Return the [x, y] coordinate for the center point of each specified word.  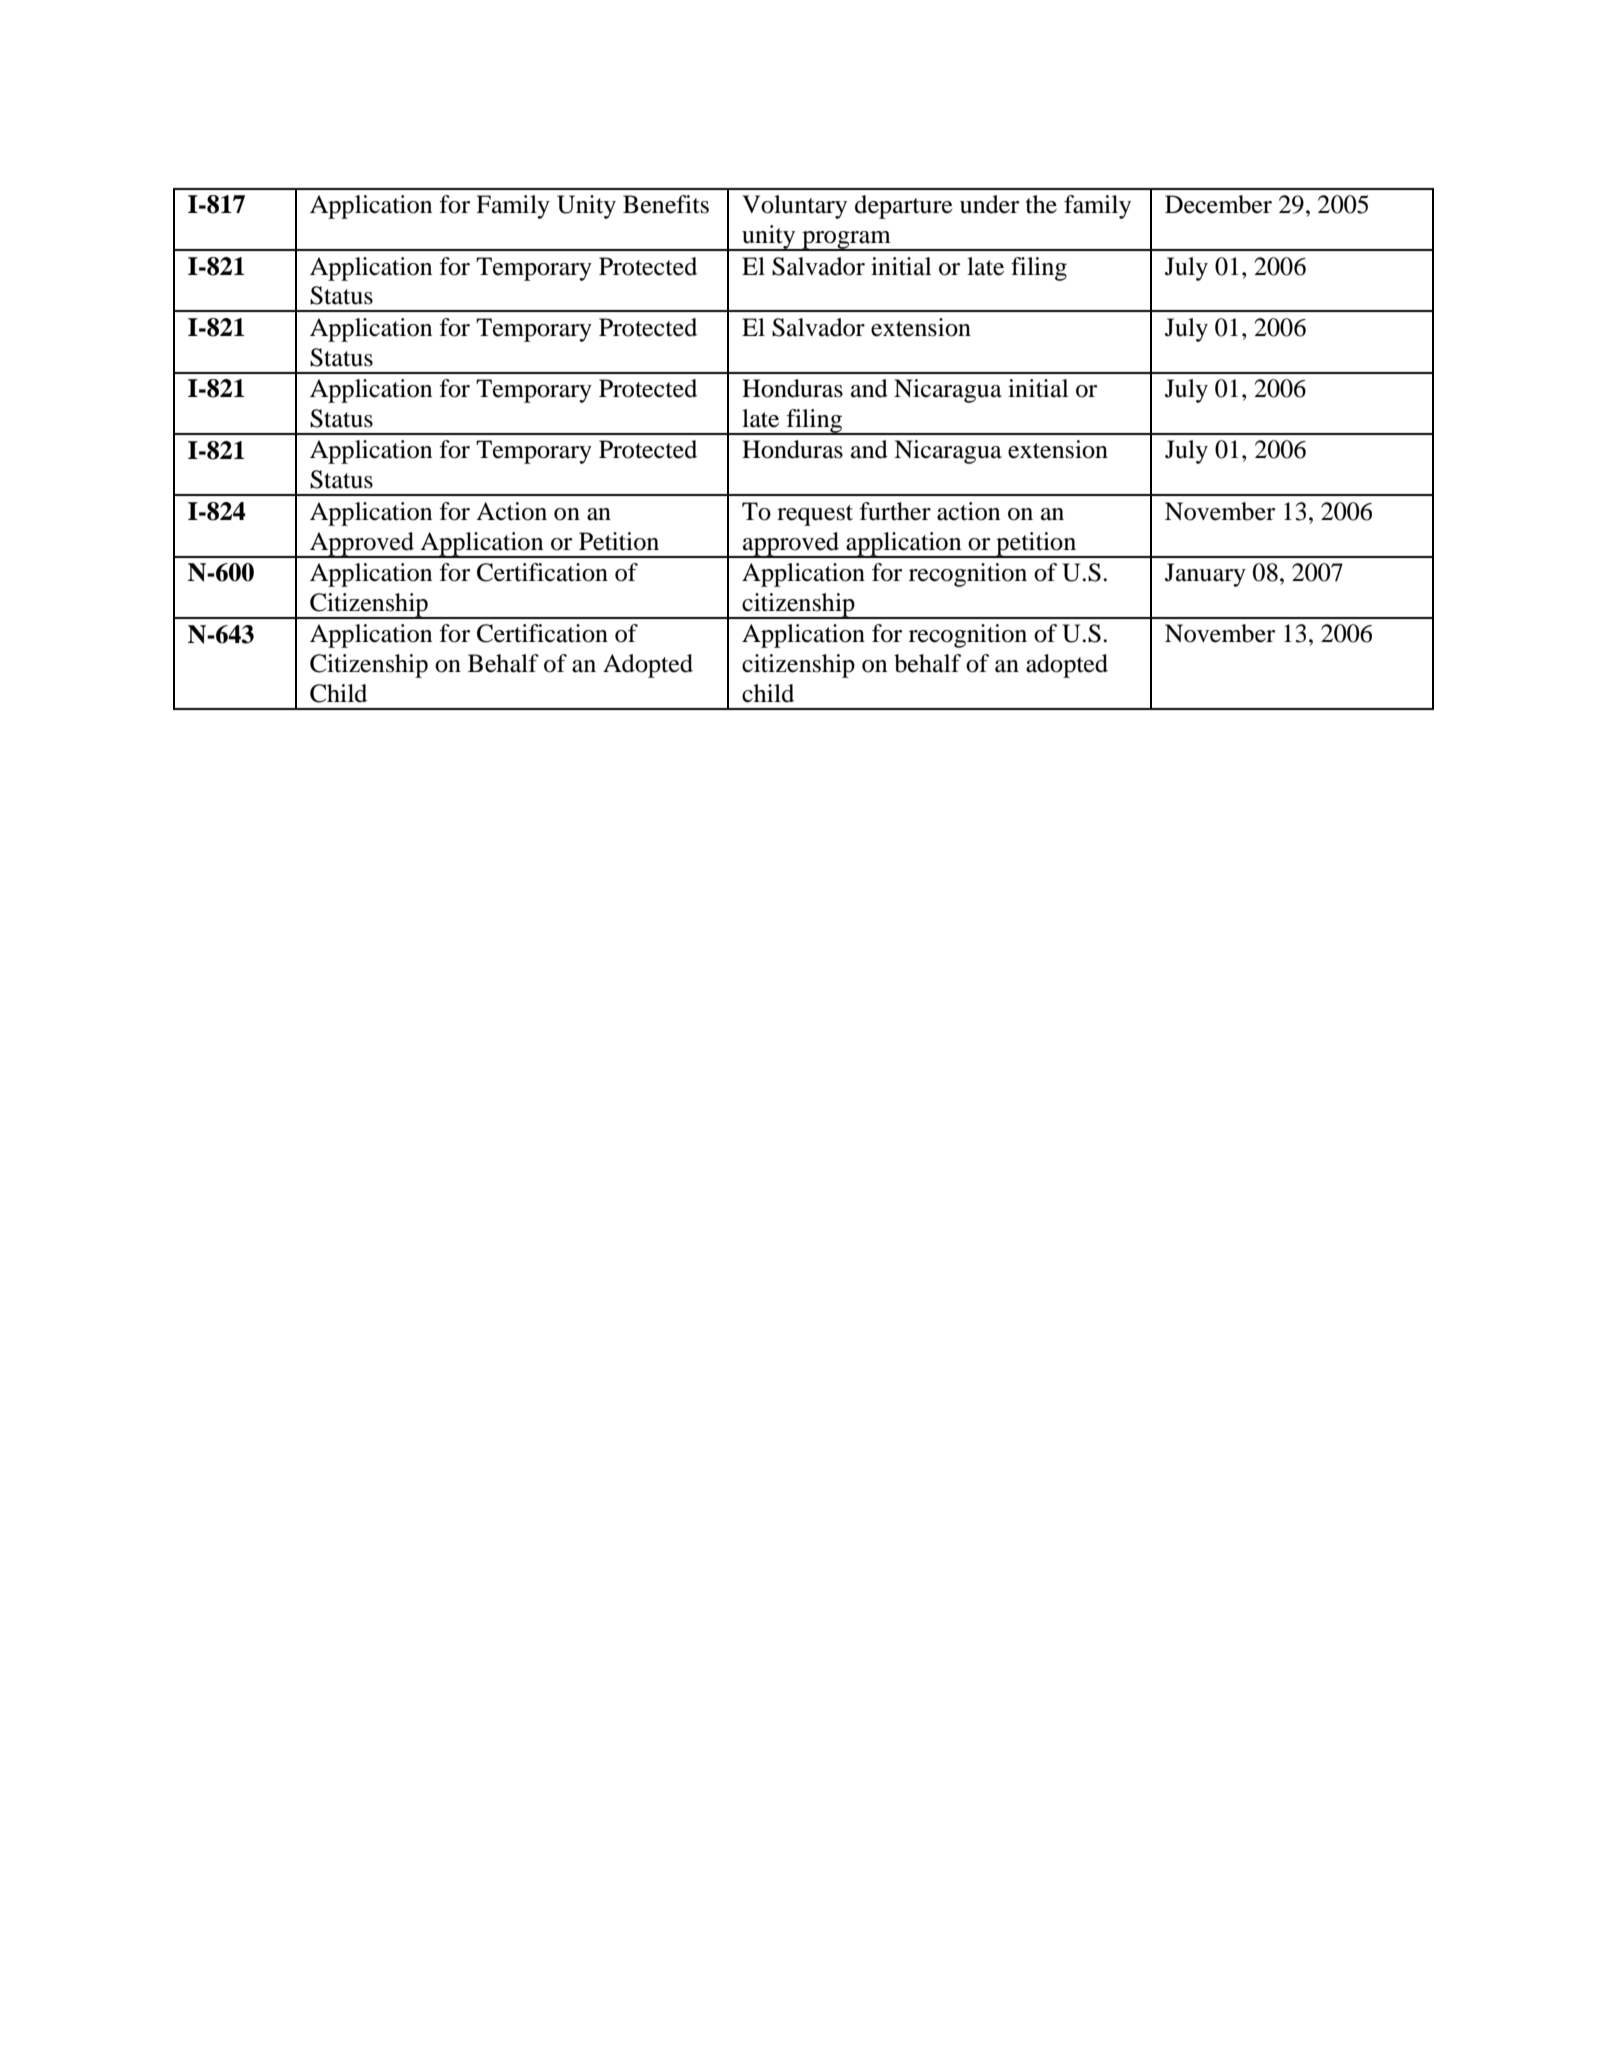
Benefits [666, 204]
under [989, 204]
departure [904, 207]
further [895, 511]
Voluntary [794, 207]
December [1218, 204]
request [815, 515]
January [1205, 575]
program [846, 241]
